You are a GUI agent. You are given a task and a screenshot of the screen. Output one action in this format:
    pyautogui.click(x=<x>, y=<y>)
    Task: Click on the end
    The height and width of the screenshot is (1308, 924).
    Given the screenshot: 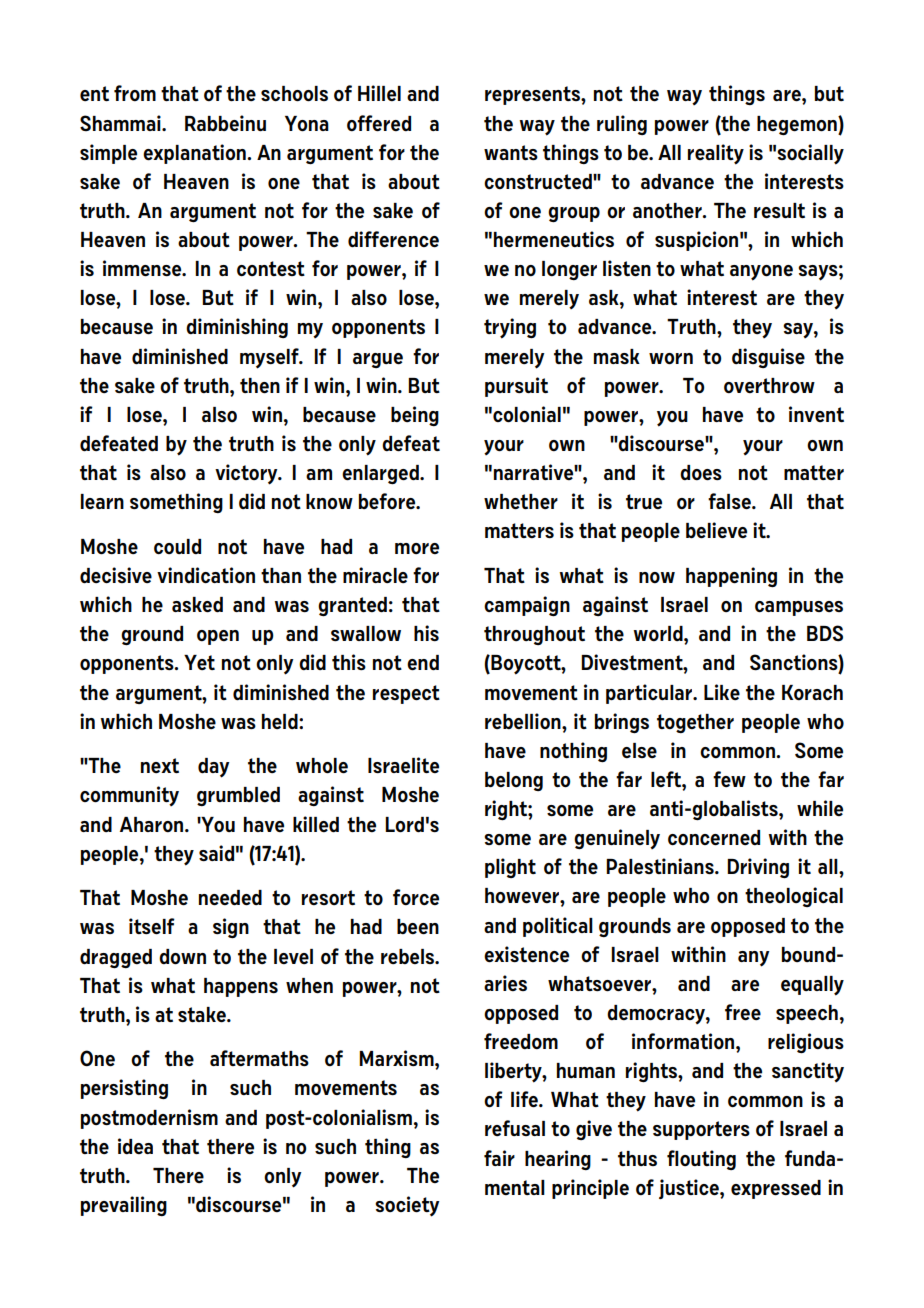 What is the action you would take?
    pyautogui.click(x=423, y=663)
